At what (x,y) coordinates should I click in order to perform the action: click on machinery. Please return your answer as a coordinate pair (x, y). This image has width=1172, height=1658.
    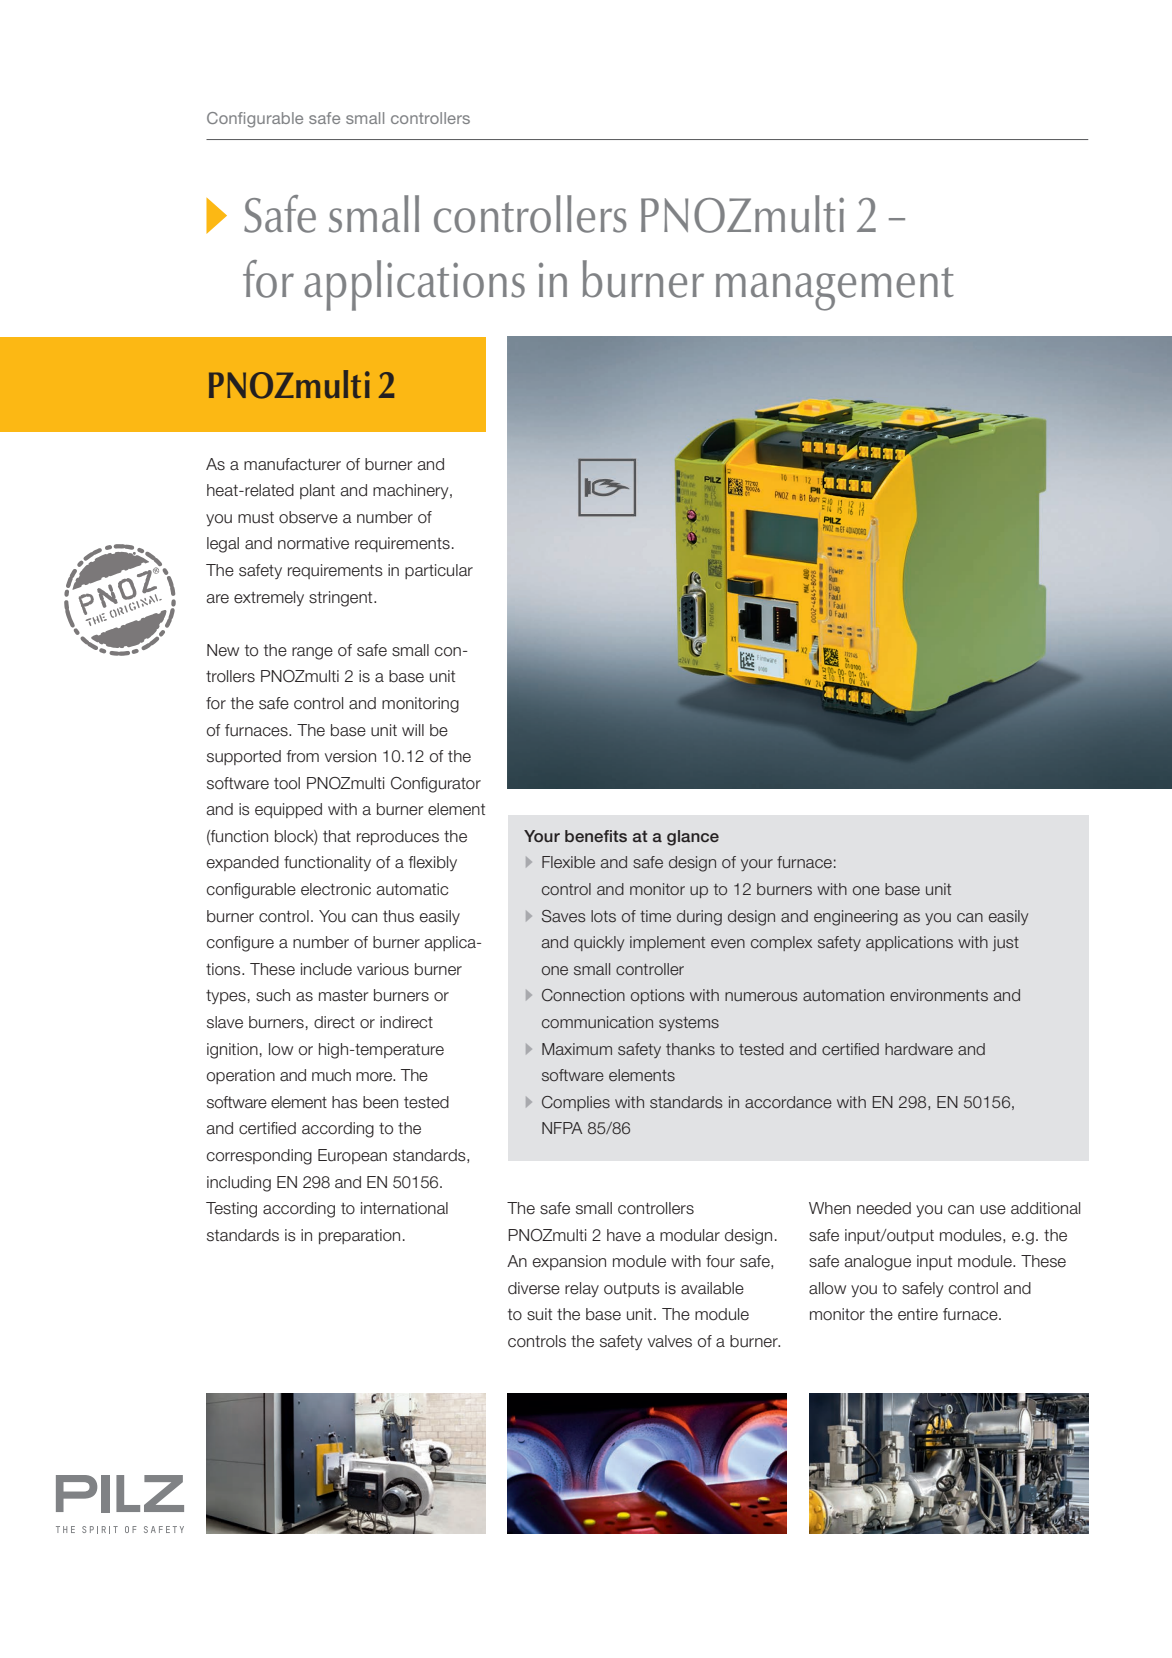
    Looking at the image, I should click on (412, 491).
